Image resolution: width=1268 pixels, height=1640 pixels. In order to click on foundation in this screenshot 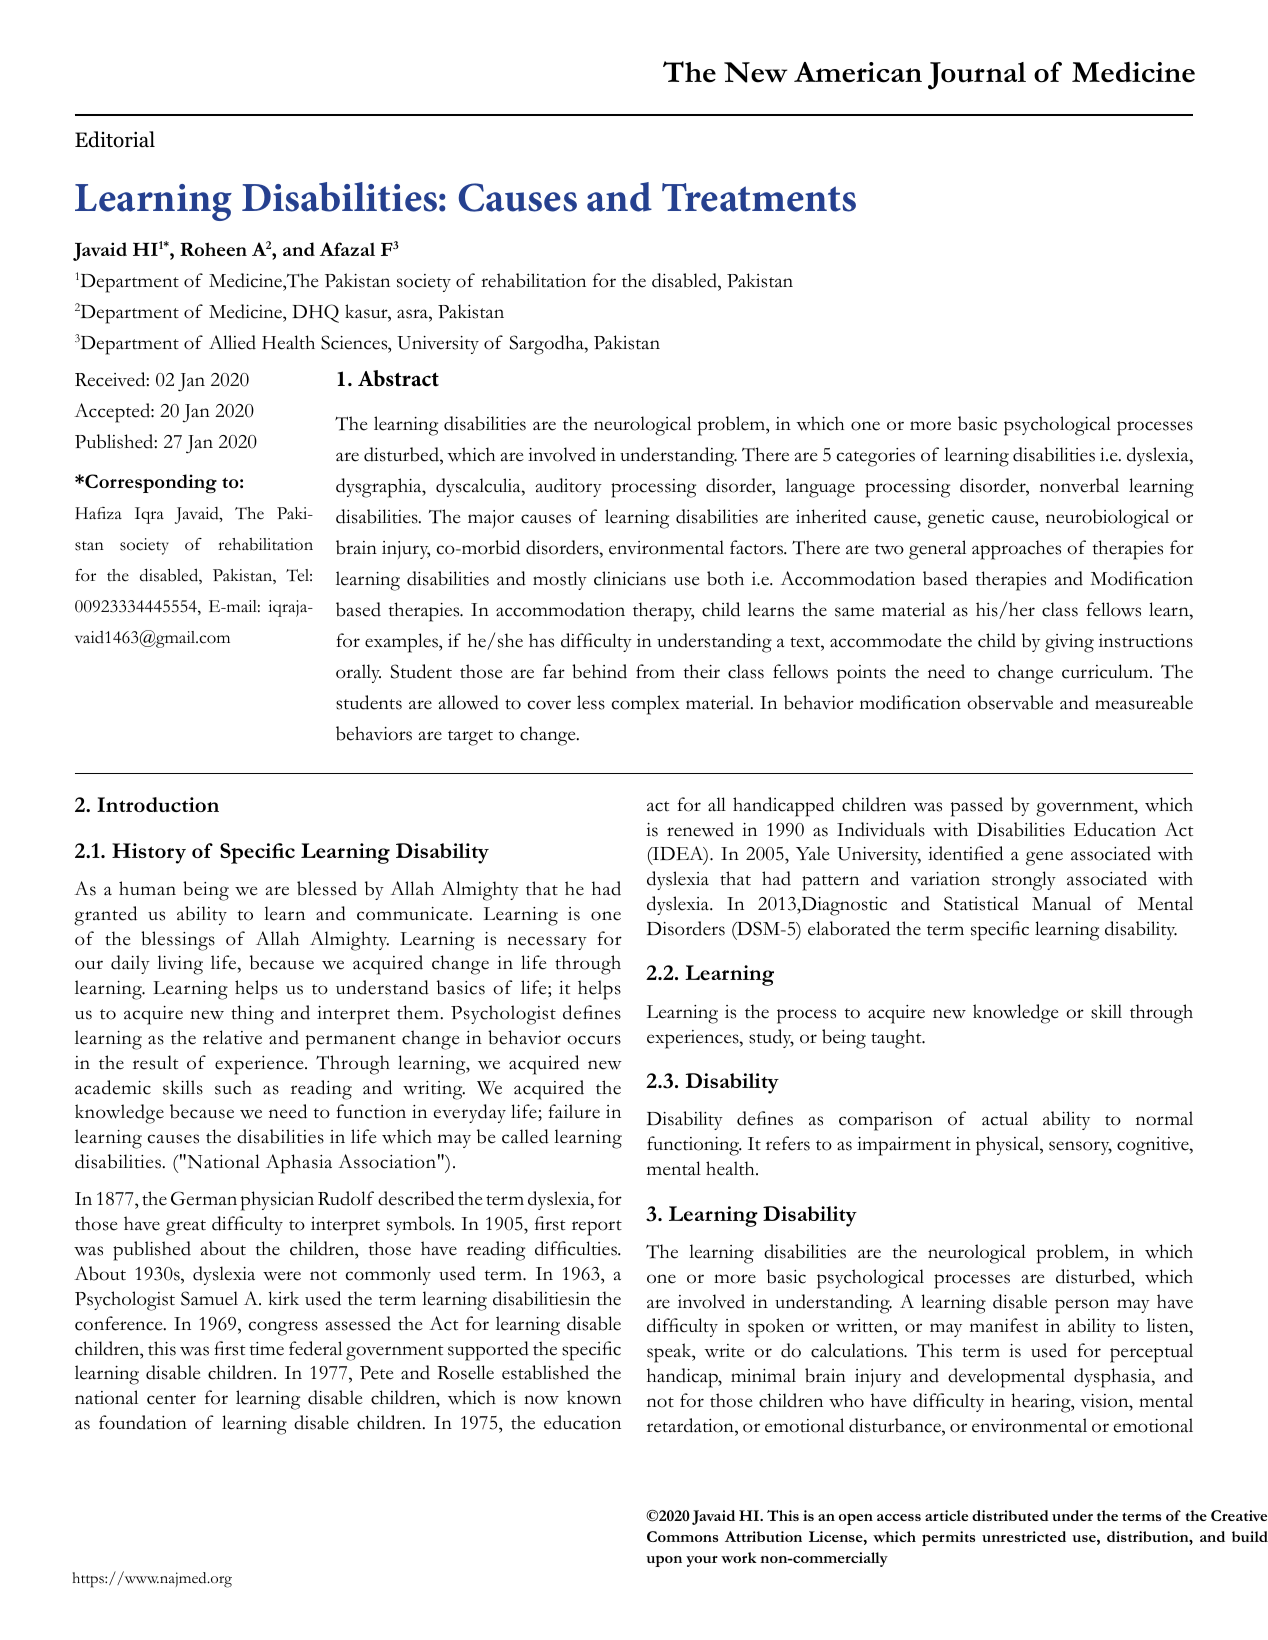, I will do `click(143, 1422)`.
